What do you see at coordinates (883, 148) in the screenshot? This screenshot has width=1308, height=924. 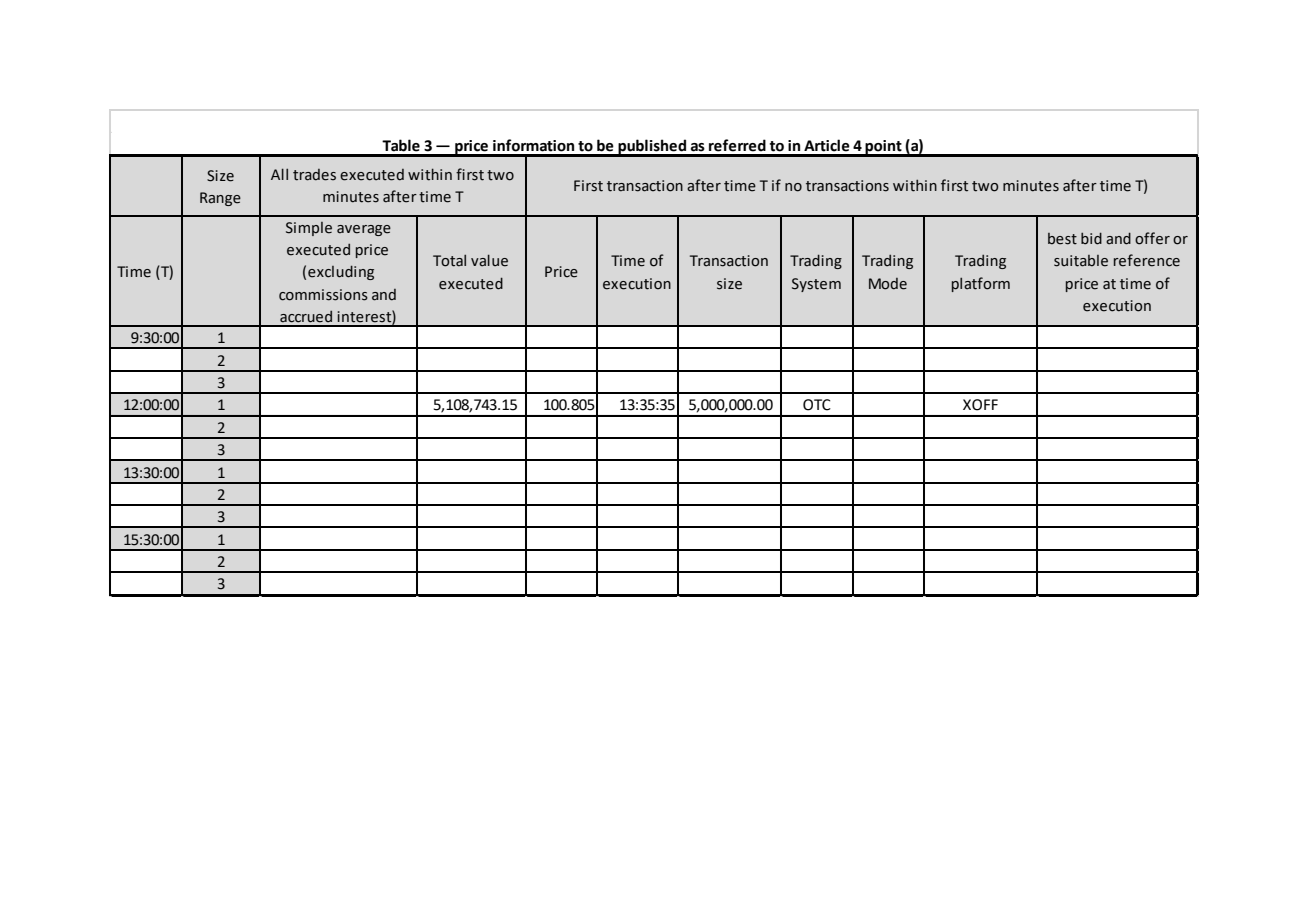 I see `point` at bounding box center [883, 148].
